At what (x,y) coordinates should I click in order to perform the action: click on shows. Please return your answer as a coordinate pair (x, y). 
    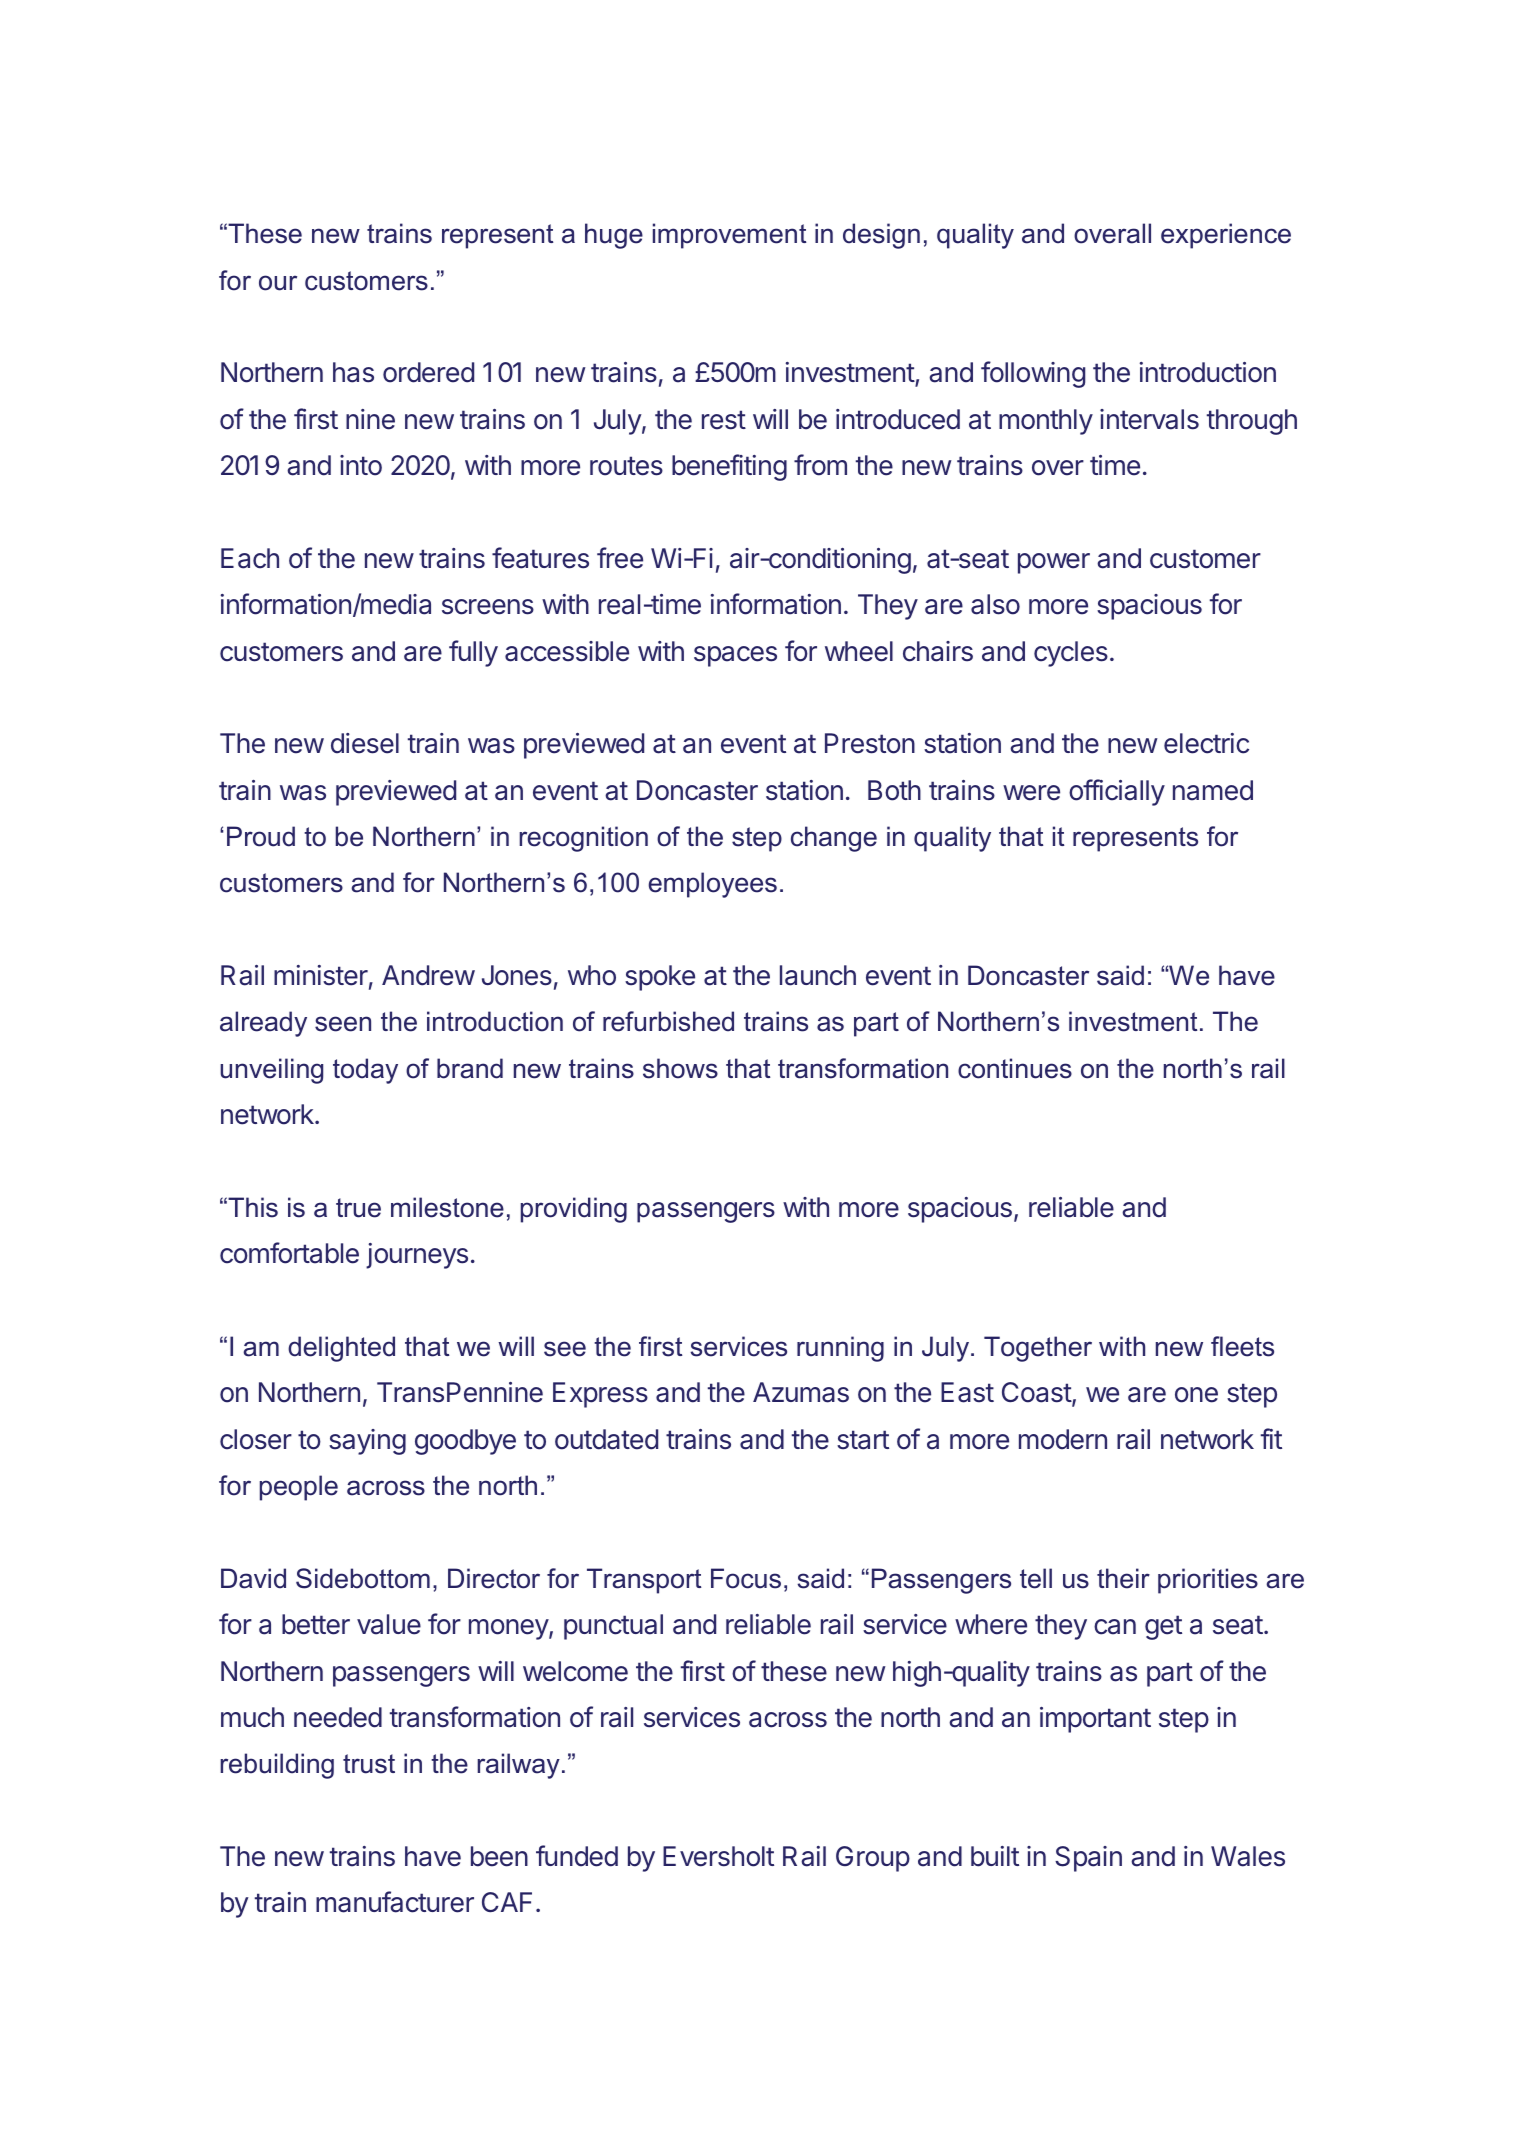
    Looking at the image, I should click on (680, 1068).
